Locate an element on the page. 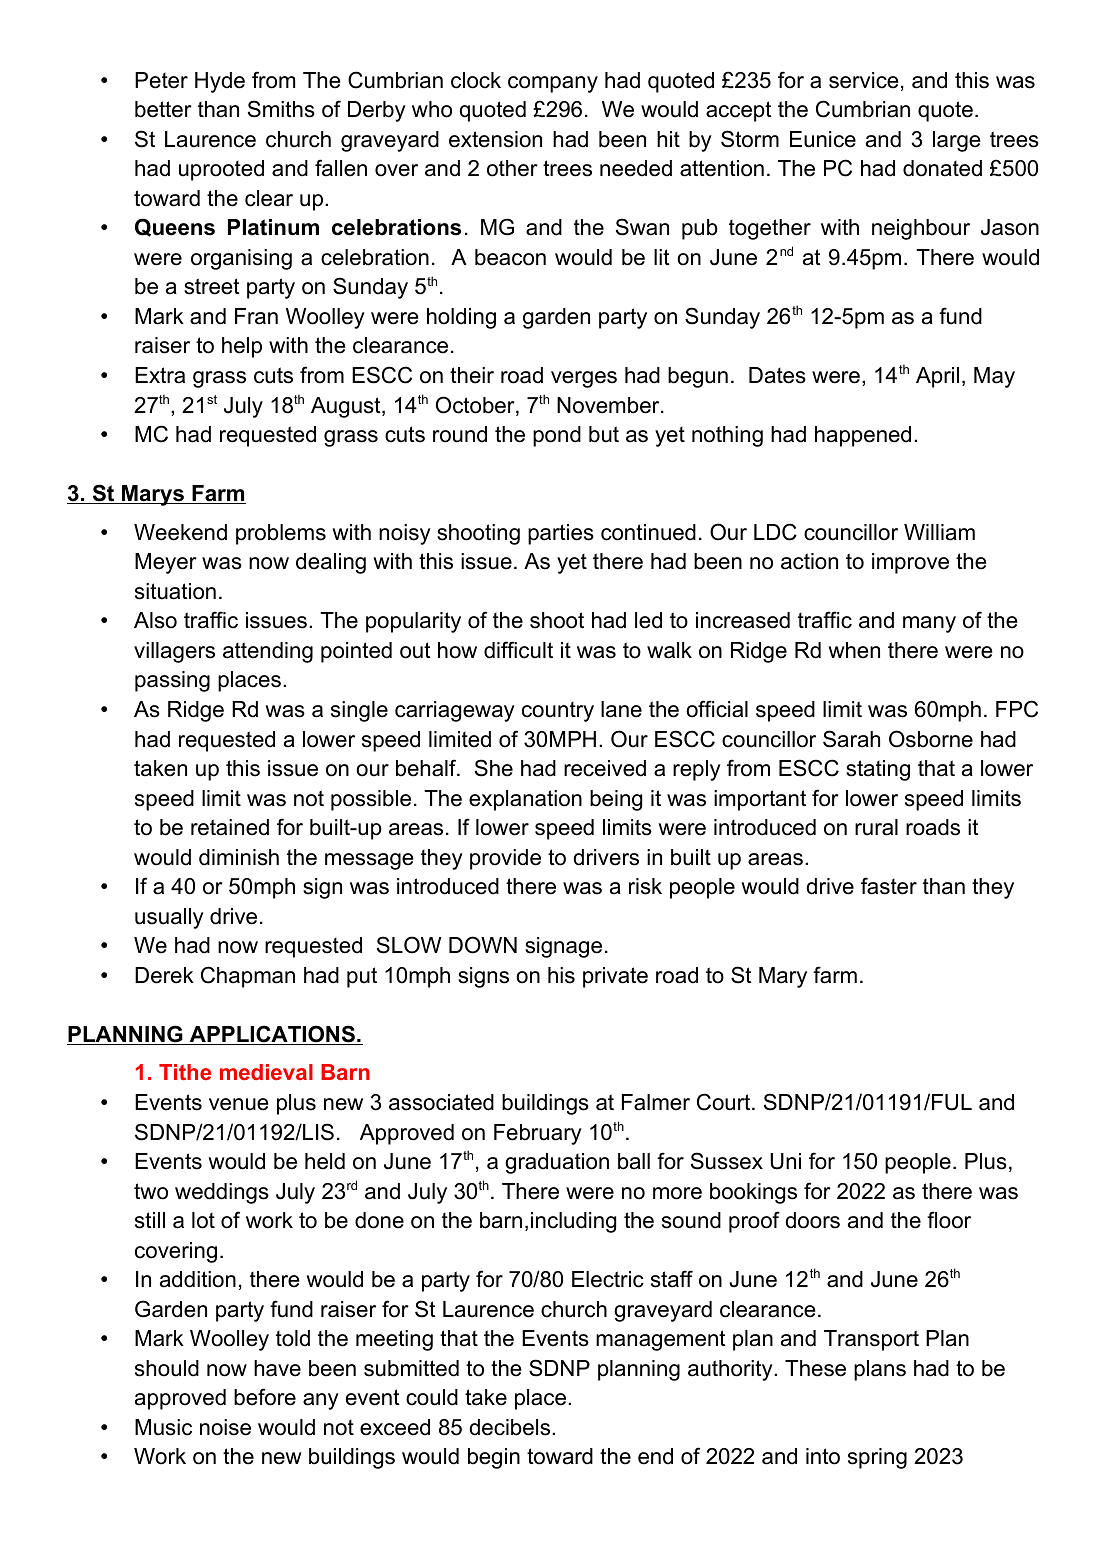 The height and width of the page is (1567, 1108). before is located at coordinates (265, 1397).
